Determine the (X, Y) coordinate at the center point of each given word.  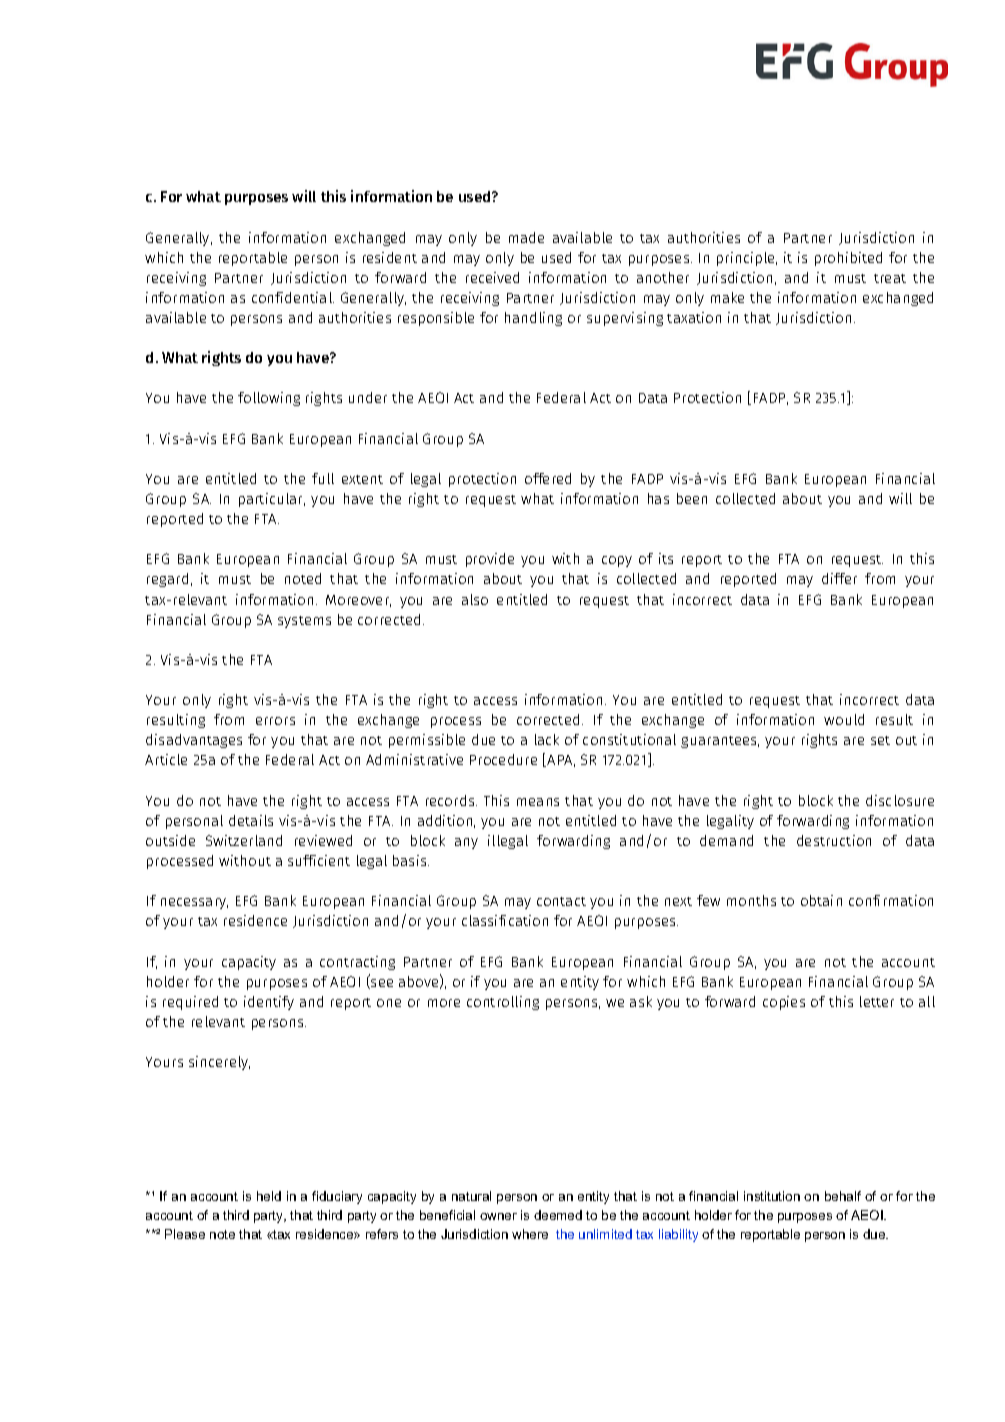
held (269, 1196)
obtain (821, 900)
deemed (558, 1215)
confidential (293, 297)
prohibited (848, 259)
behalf (843, 1196)
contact (561, 901)
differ (839, 578)
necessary (194, 903)
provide (490, 560)
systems (304, 622)
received (492, 277)
